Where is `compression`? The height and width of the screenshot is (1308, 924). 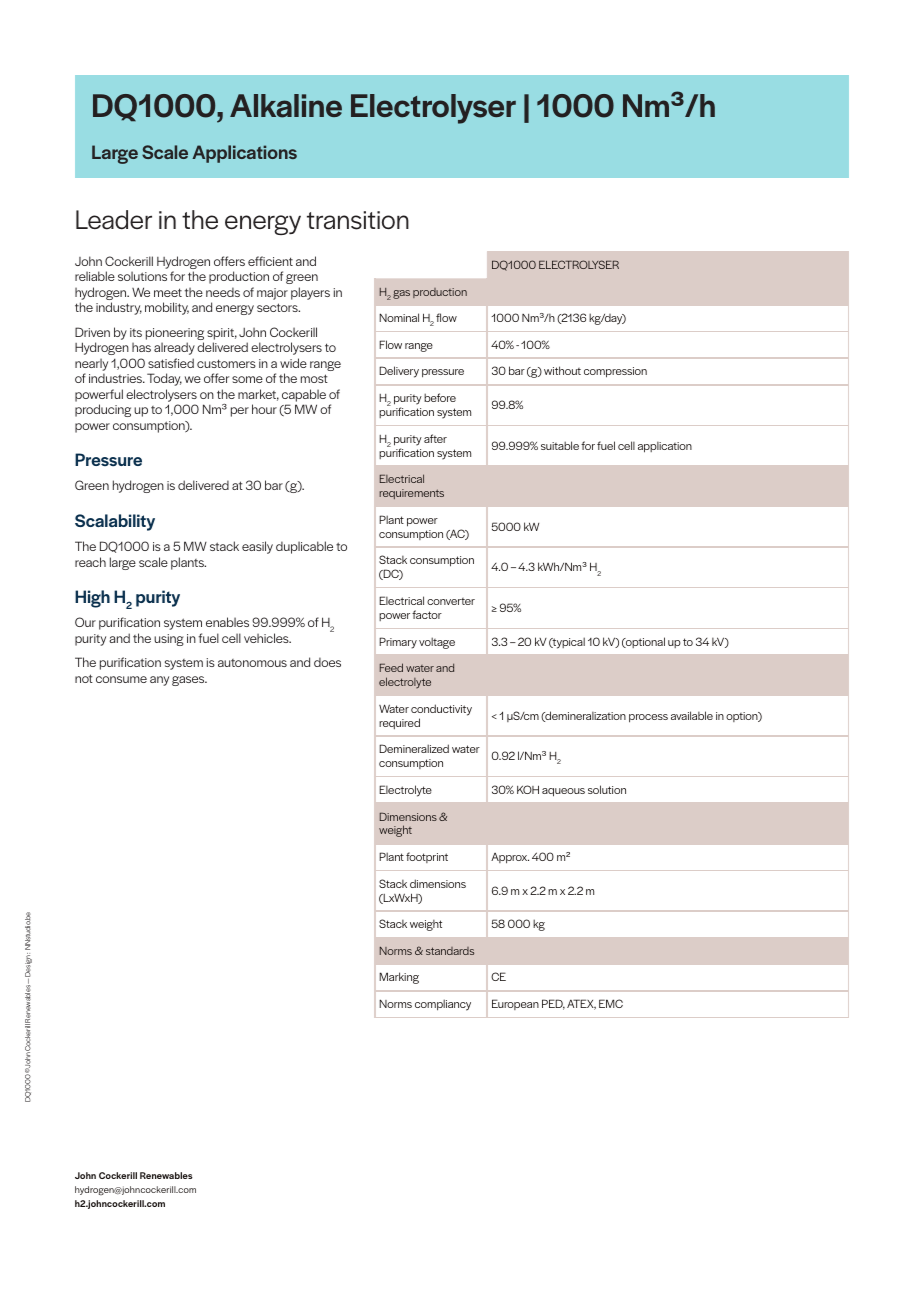 compression is located at coordinates (615, 372).
